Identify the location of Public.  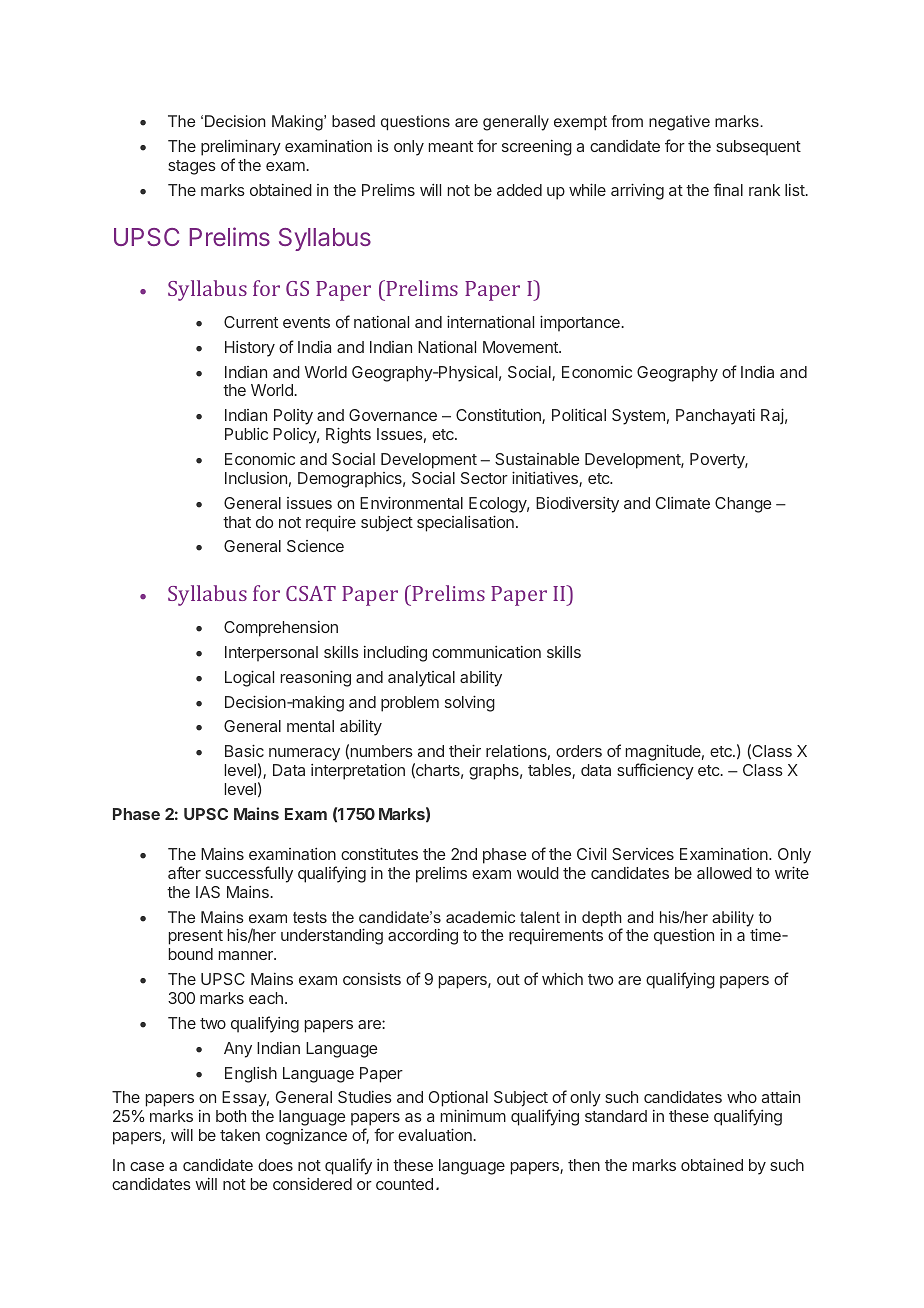
(246, 434).
